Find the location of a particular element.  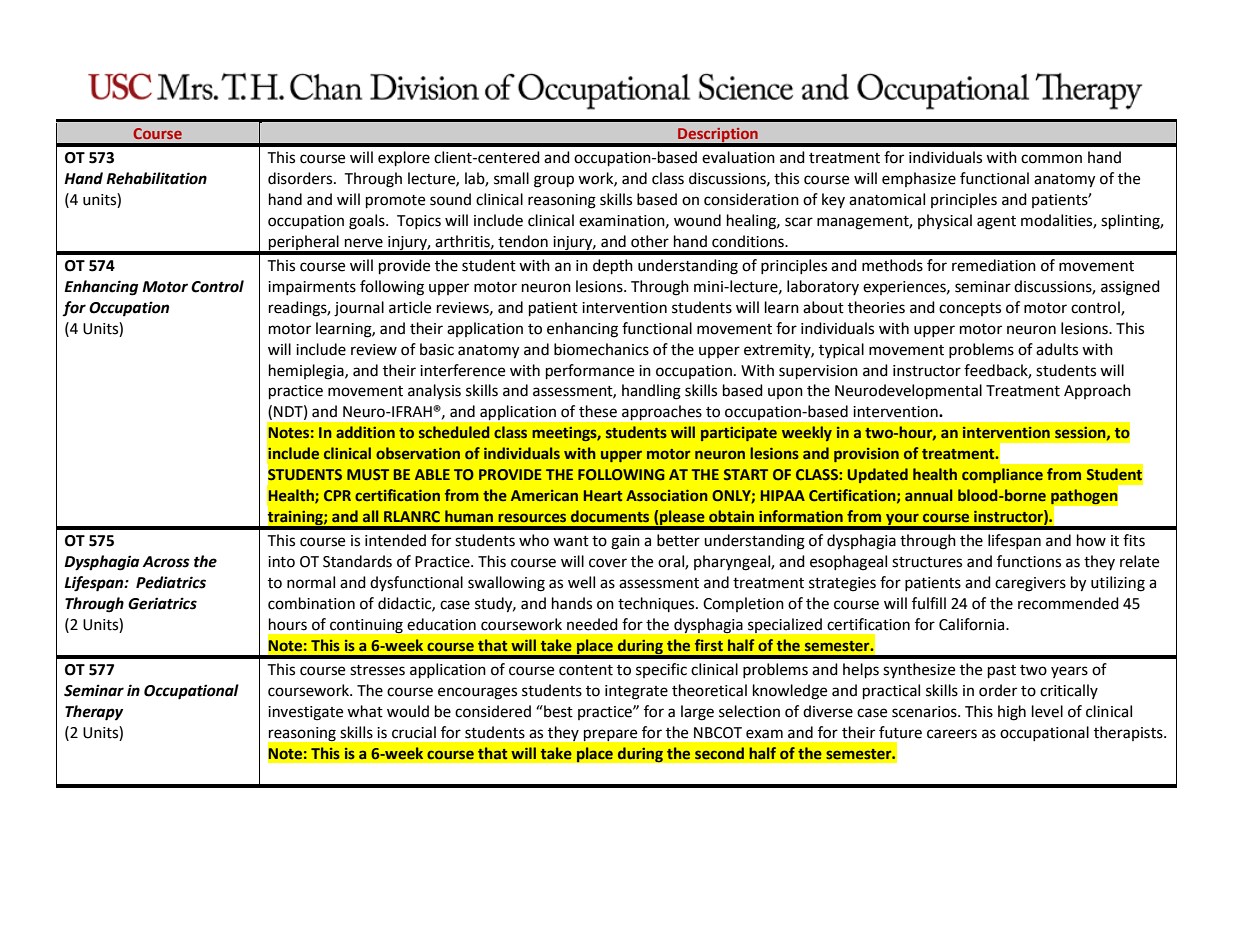

investigate is located at coordinates (305, 713).
